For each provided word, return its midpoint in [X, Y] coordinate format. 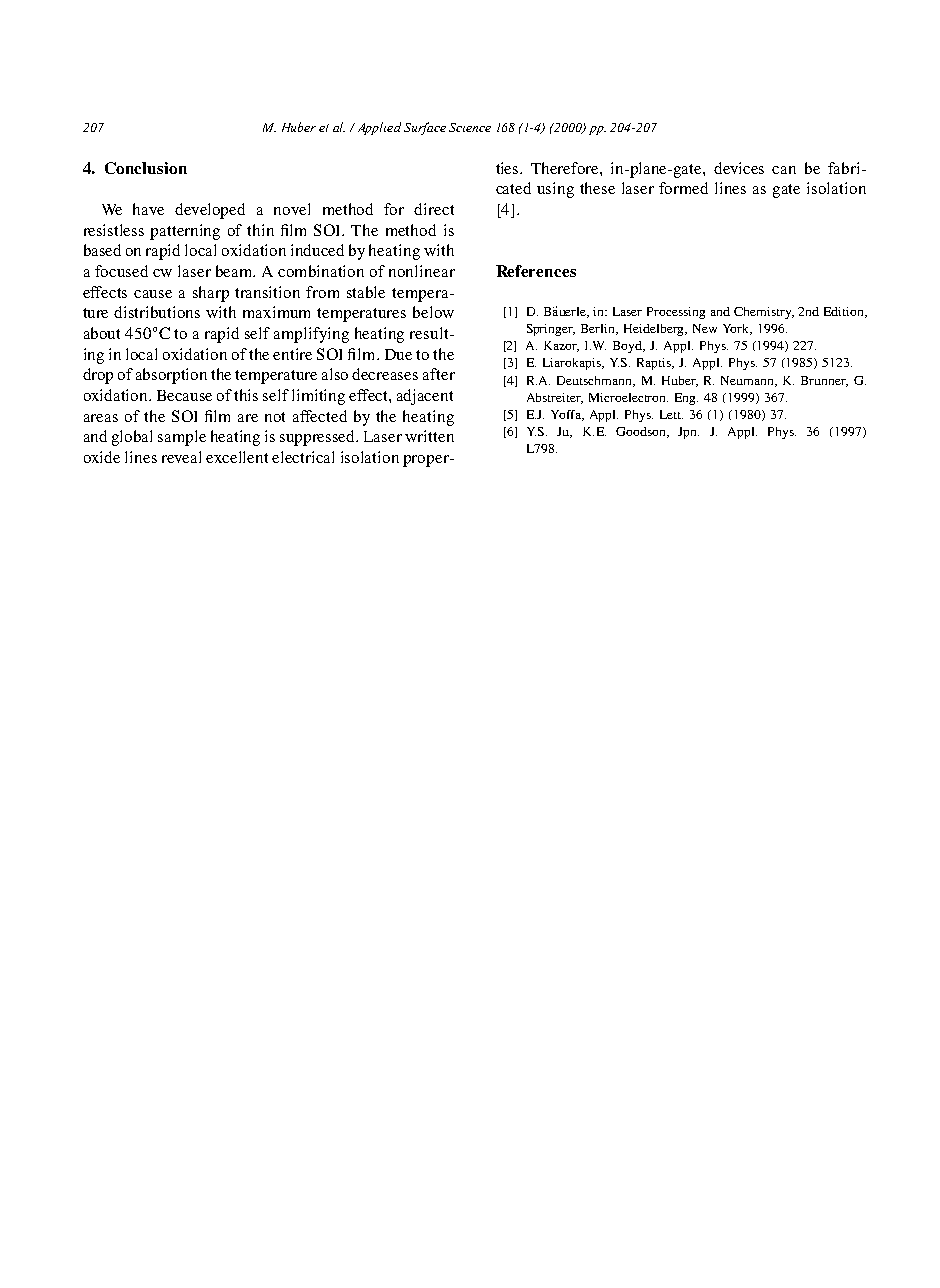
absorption [171, 376]
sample [182, 438]
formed [683, 188]
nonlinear [422, 271]
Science [470, 127]
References [536, 271]
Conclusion [146, 168]
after [439, 374]
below [433, 312]
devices [739, 168]
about [102, 333]
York [737, 329]
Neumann [749, 381]
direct [434, 209]
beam [235, 271]
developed [210, 211]
